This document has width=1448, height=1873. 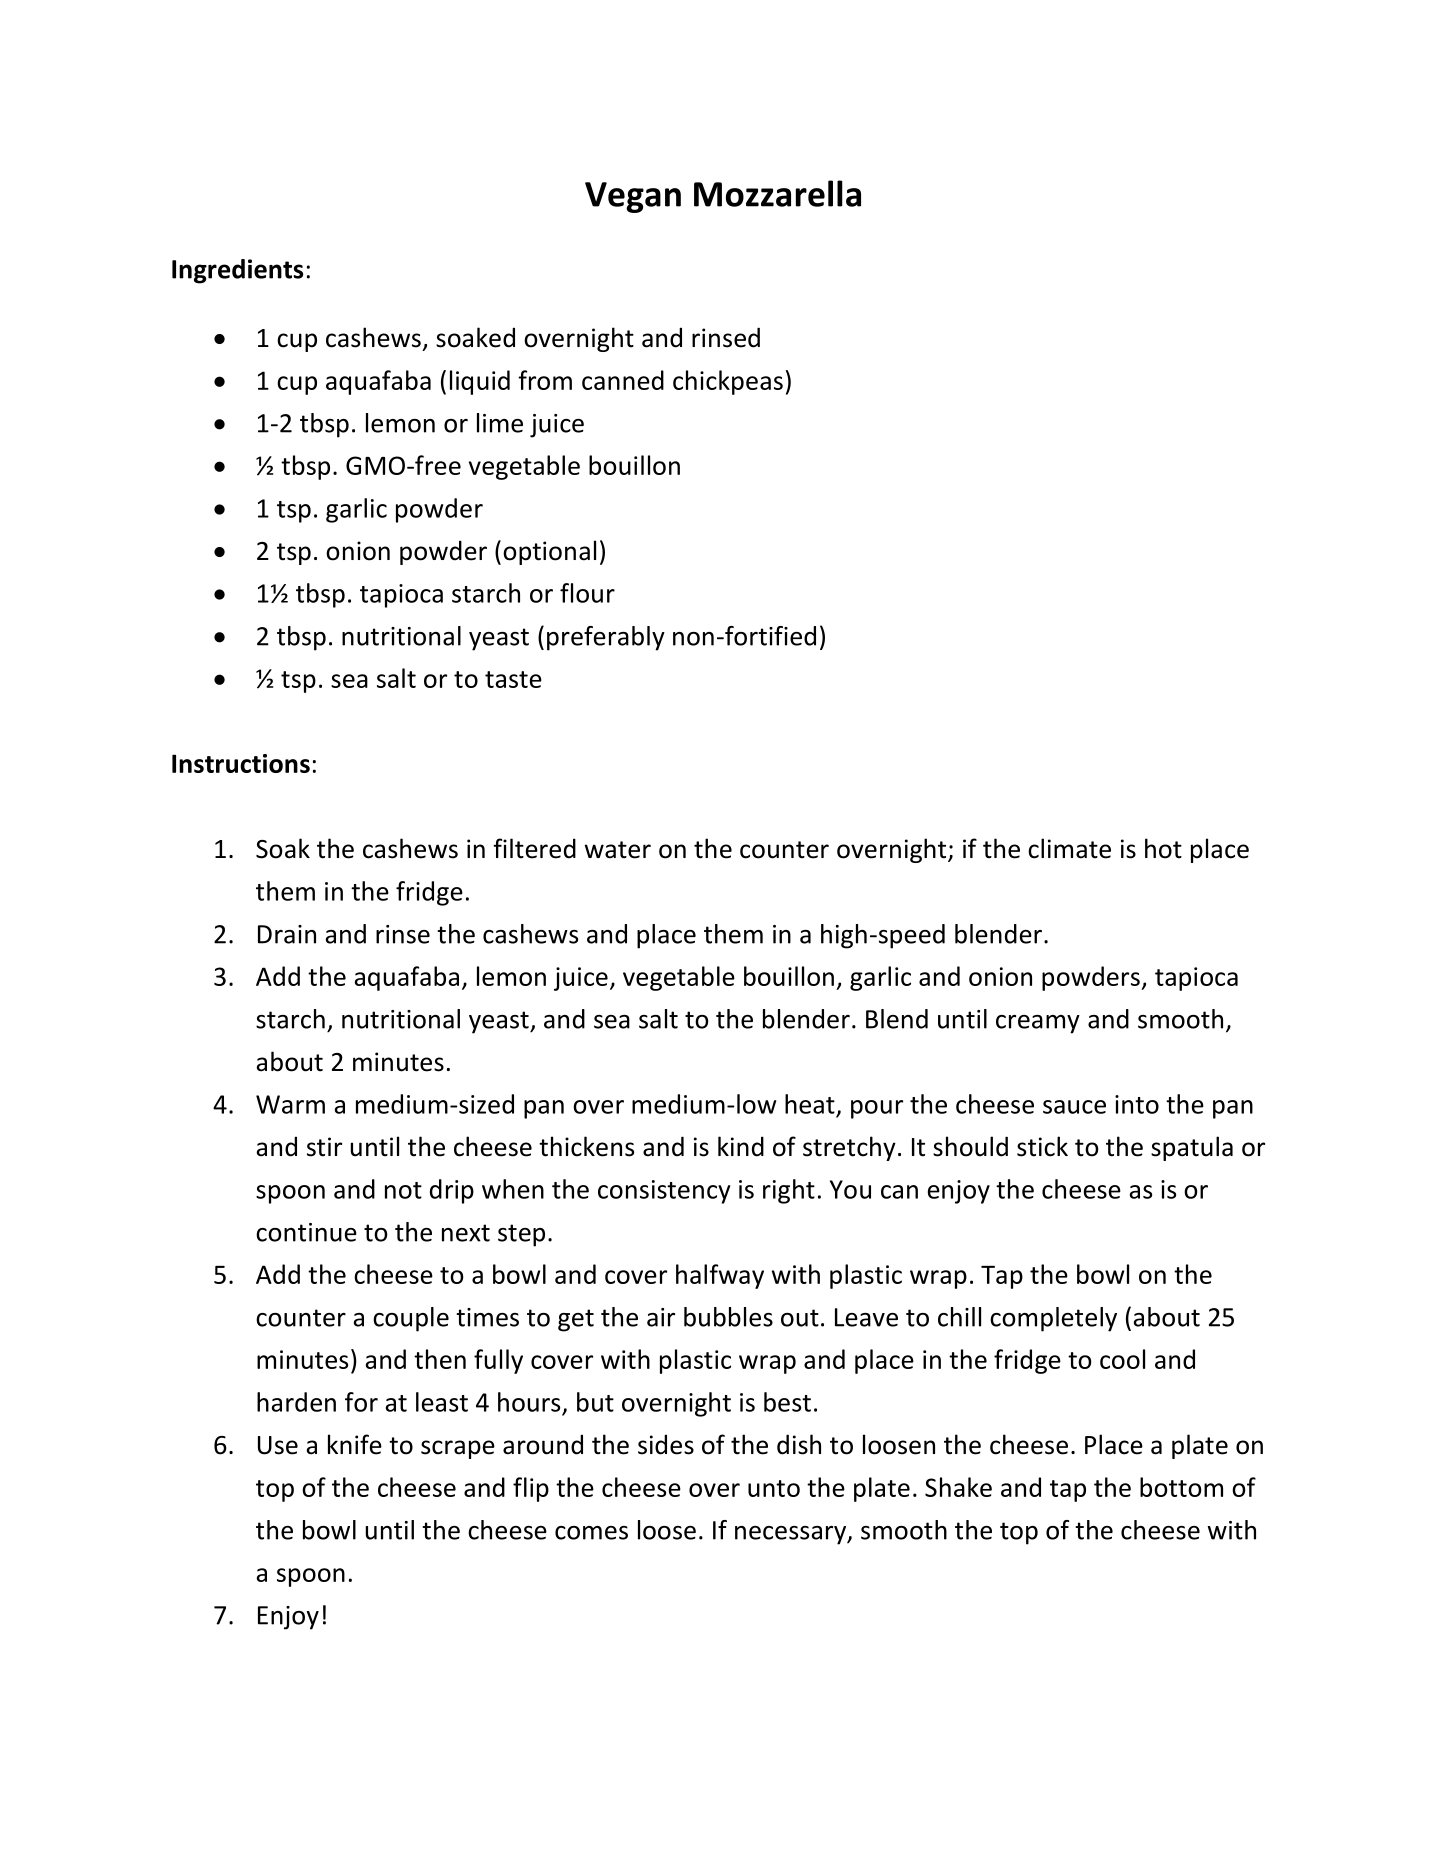 I want to click on Ingredients, so click(x=237, y=271).
